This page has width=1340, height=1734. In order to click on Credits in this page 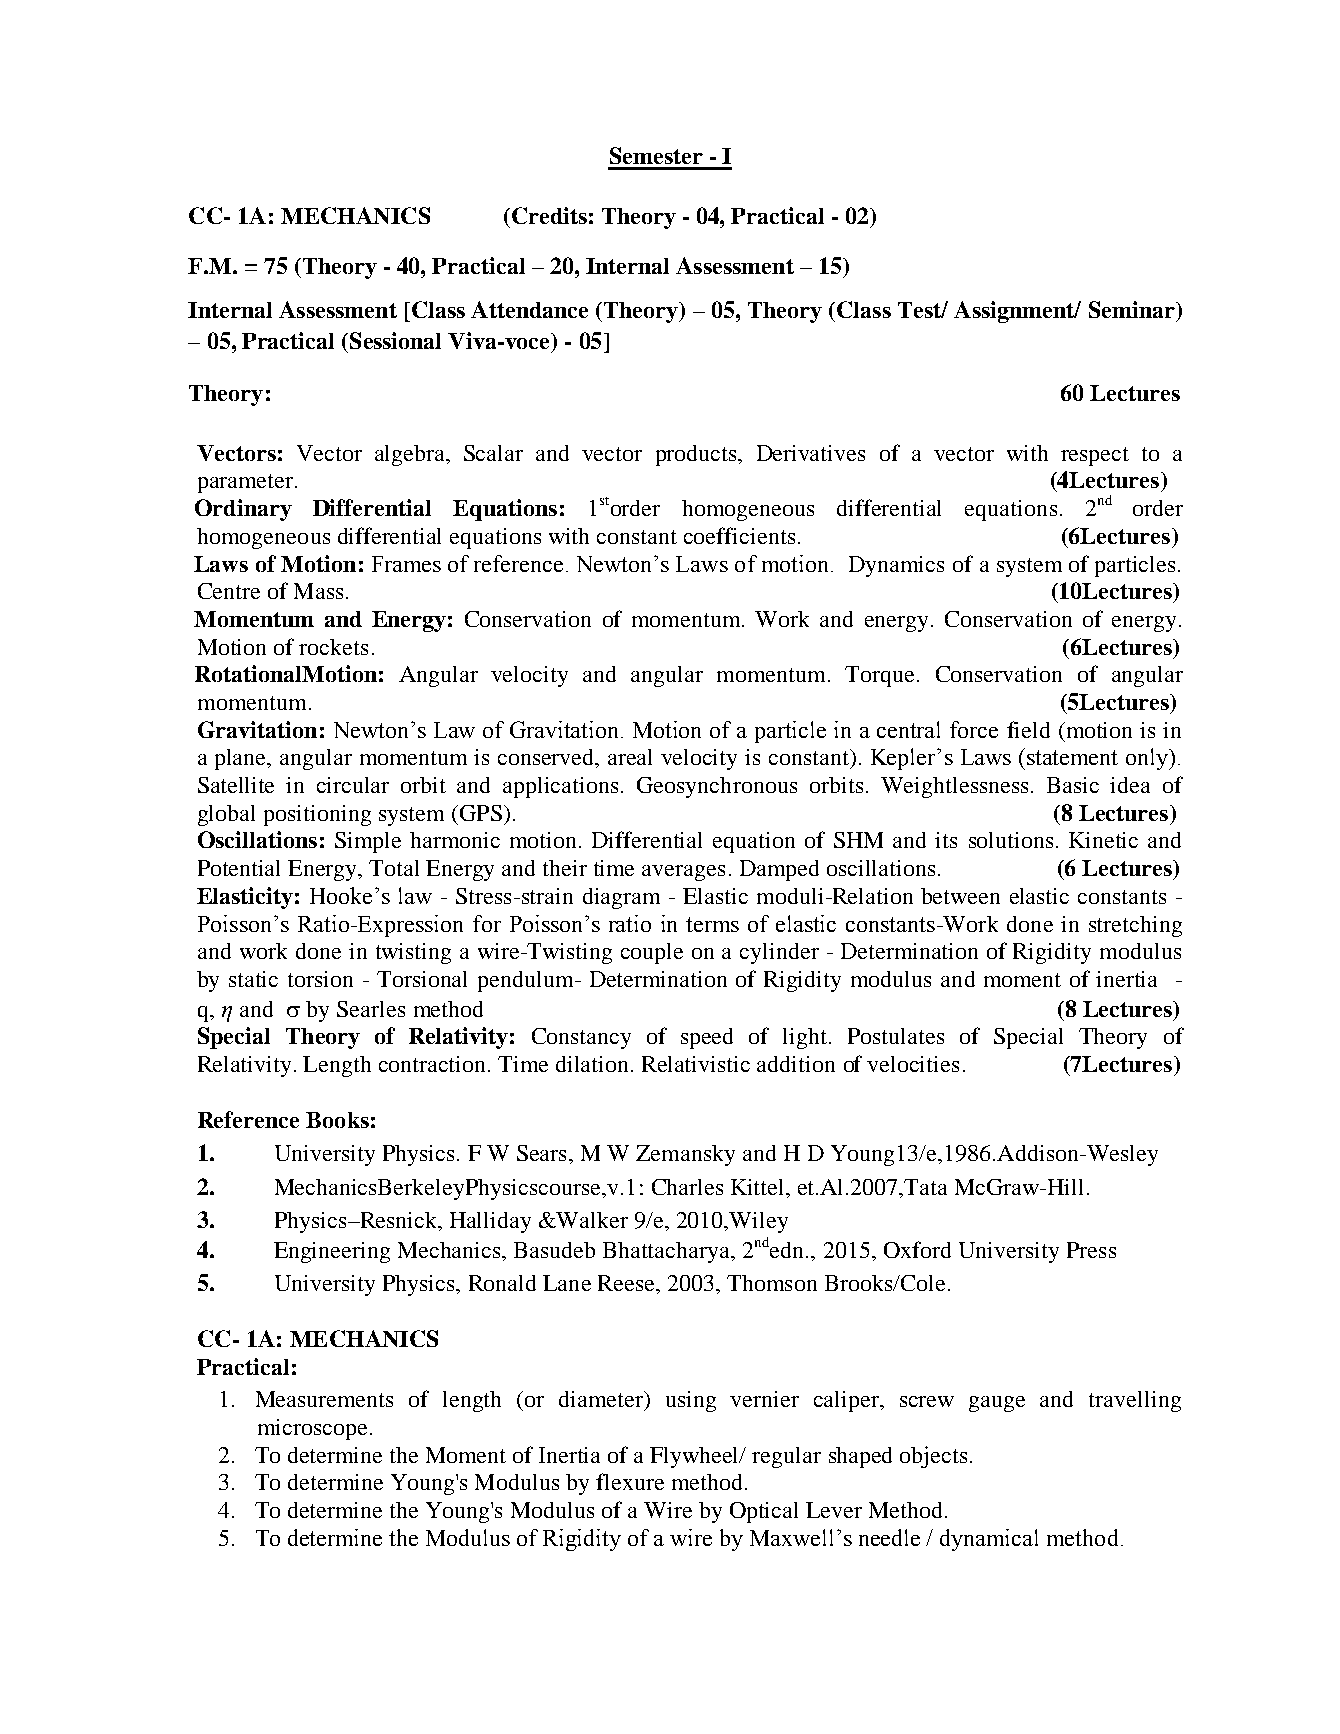, I will do `click(549, 215)`.
